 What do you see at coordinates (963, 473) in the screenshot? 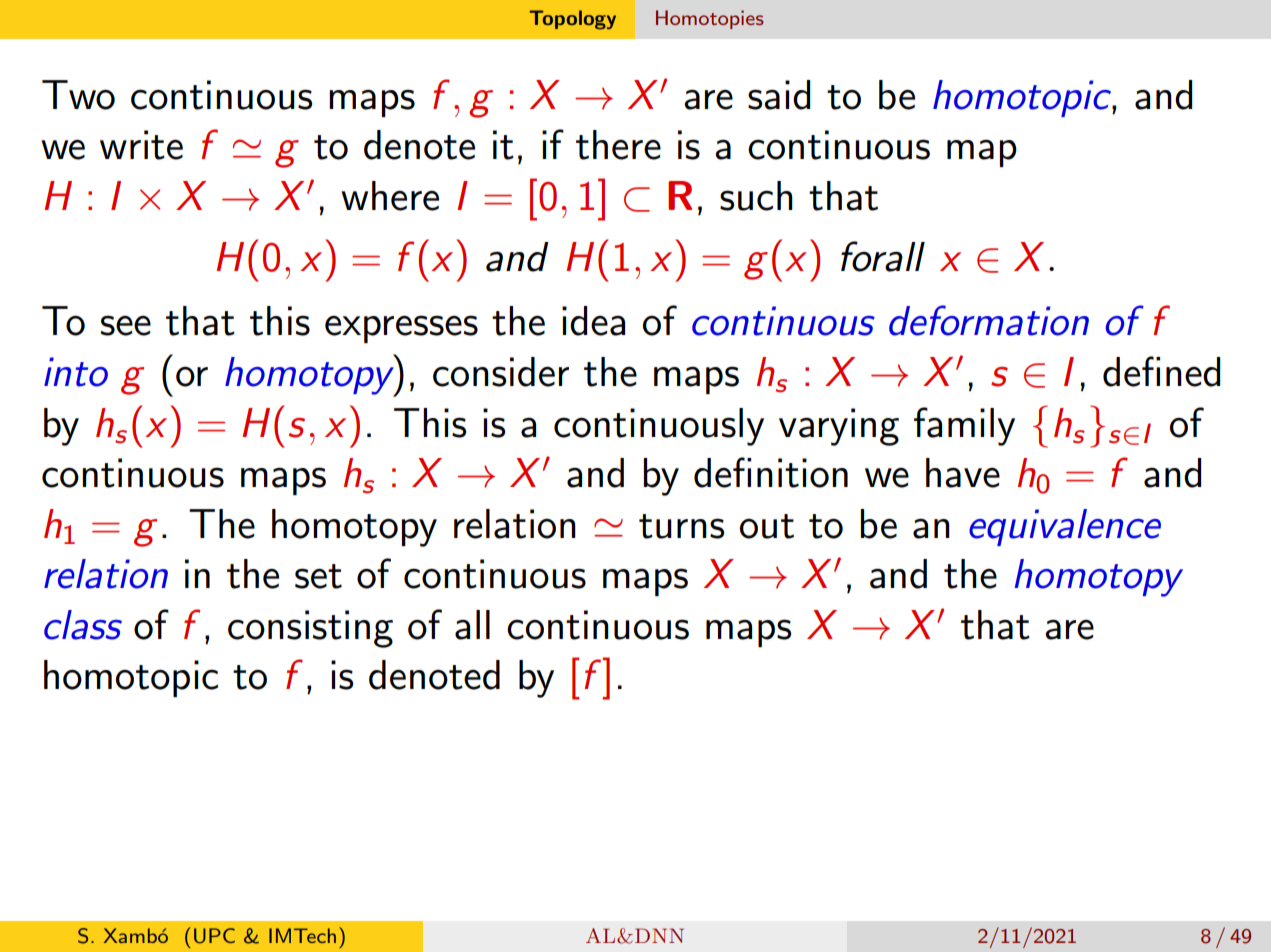
I see `have` at bounding box center [963, 473].
